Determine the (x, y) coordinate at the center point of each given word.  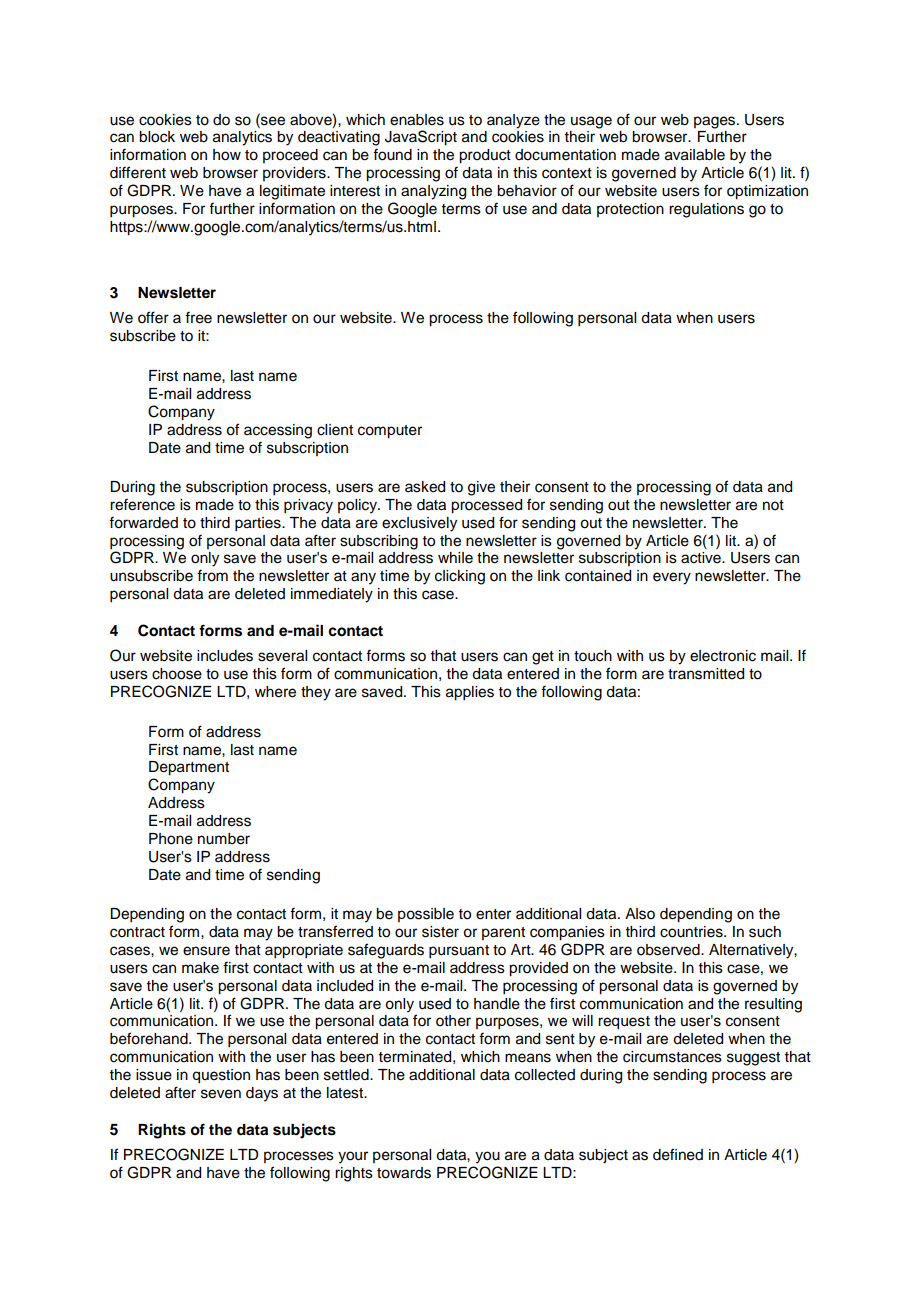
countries (692, 932)
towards (404, 1173)
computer (390, 432)
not (773, 505)
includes (225, 656)
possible (426, 915)
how (227, 155)
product (485, 156)
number (224, 839)
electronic (723, 656)
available (695, 155)
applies (470, 693)
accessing (278, 431)
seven (221, 1094)
